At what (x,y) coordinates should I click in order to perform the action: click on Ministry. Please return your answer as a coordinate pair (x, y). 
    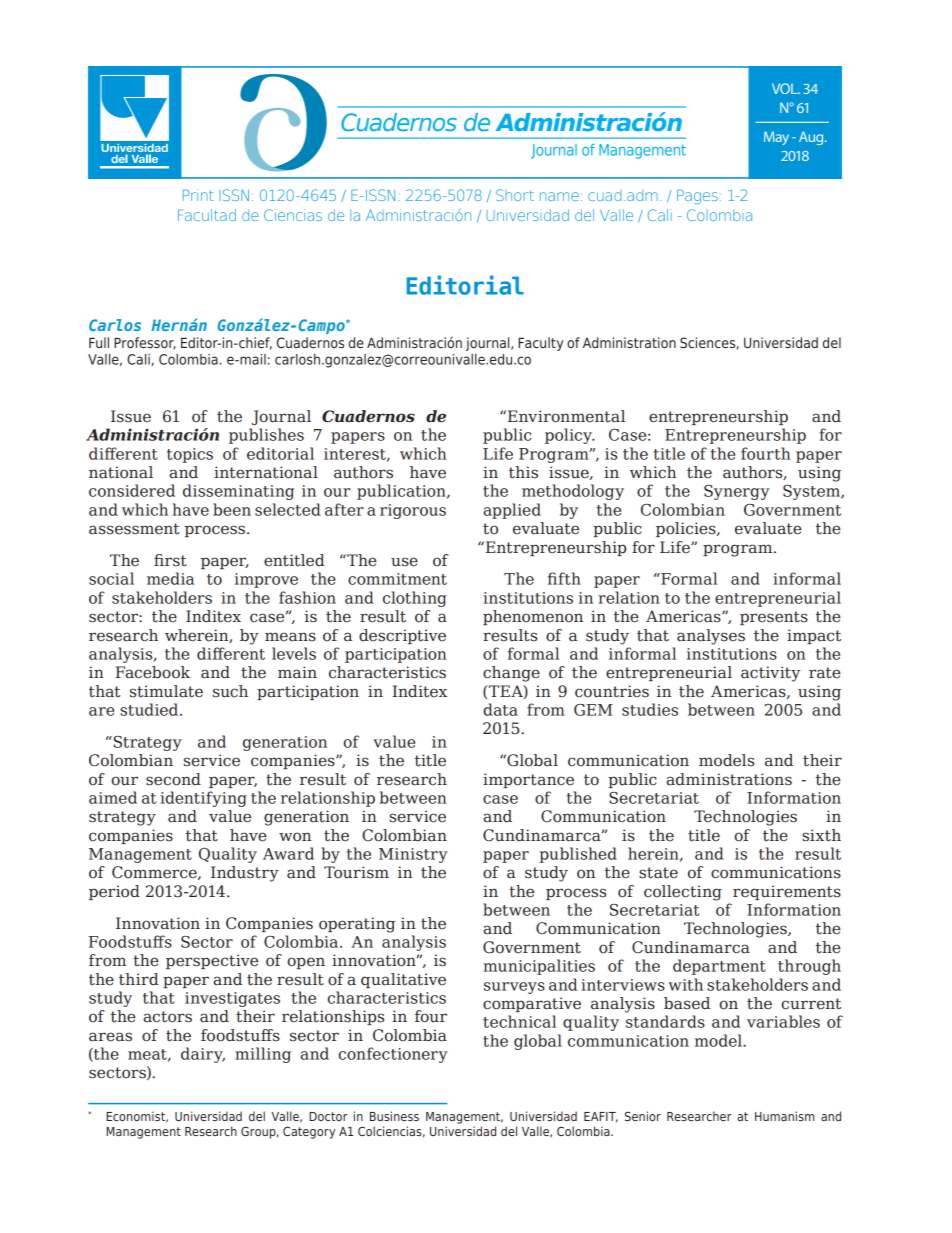
    Looking at the image, I should click on (413, 855).
